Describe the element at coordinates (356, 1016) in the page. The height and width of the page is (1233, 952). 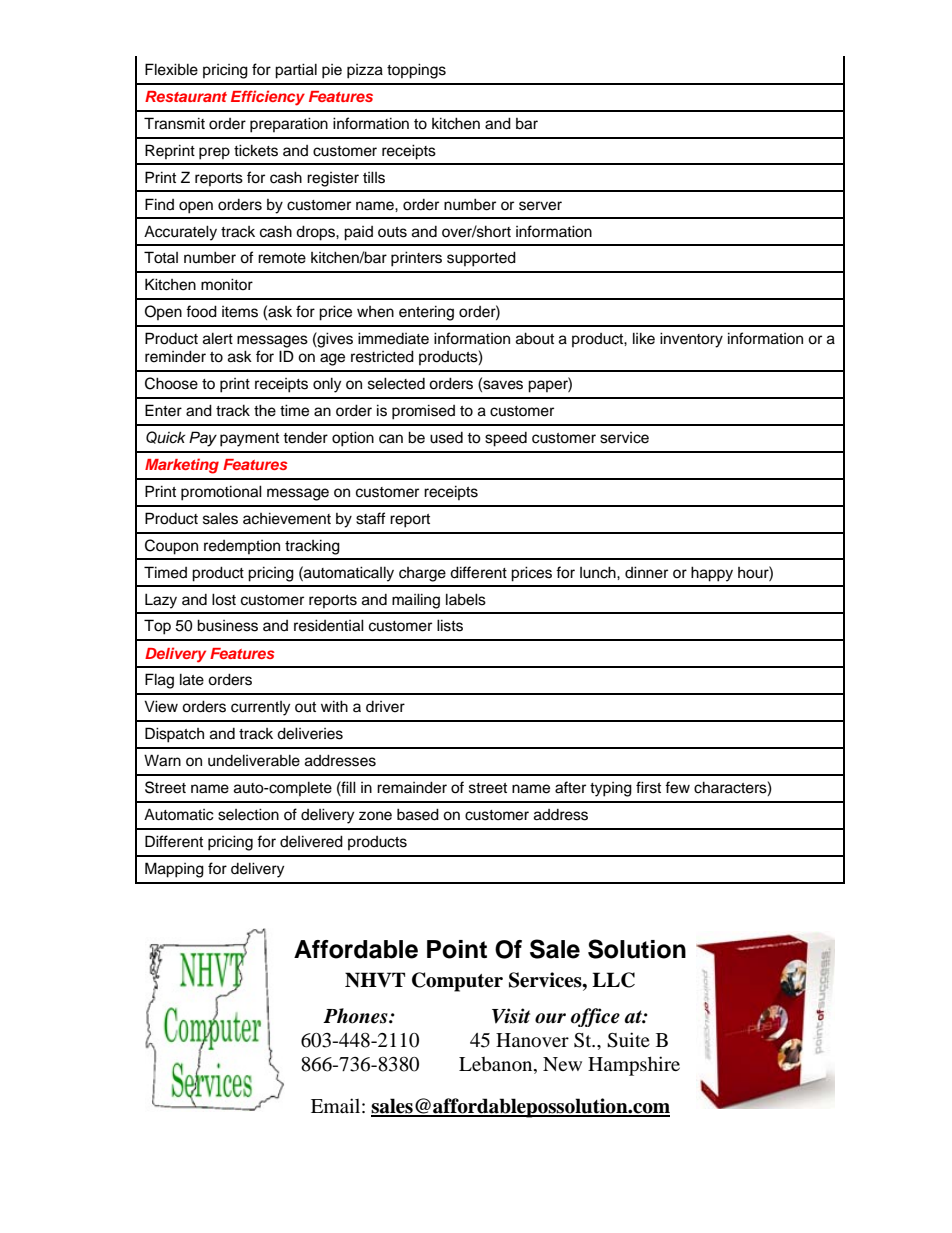
I see `Phones` at that location.
